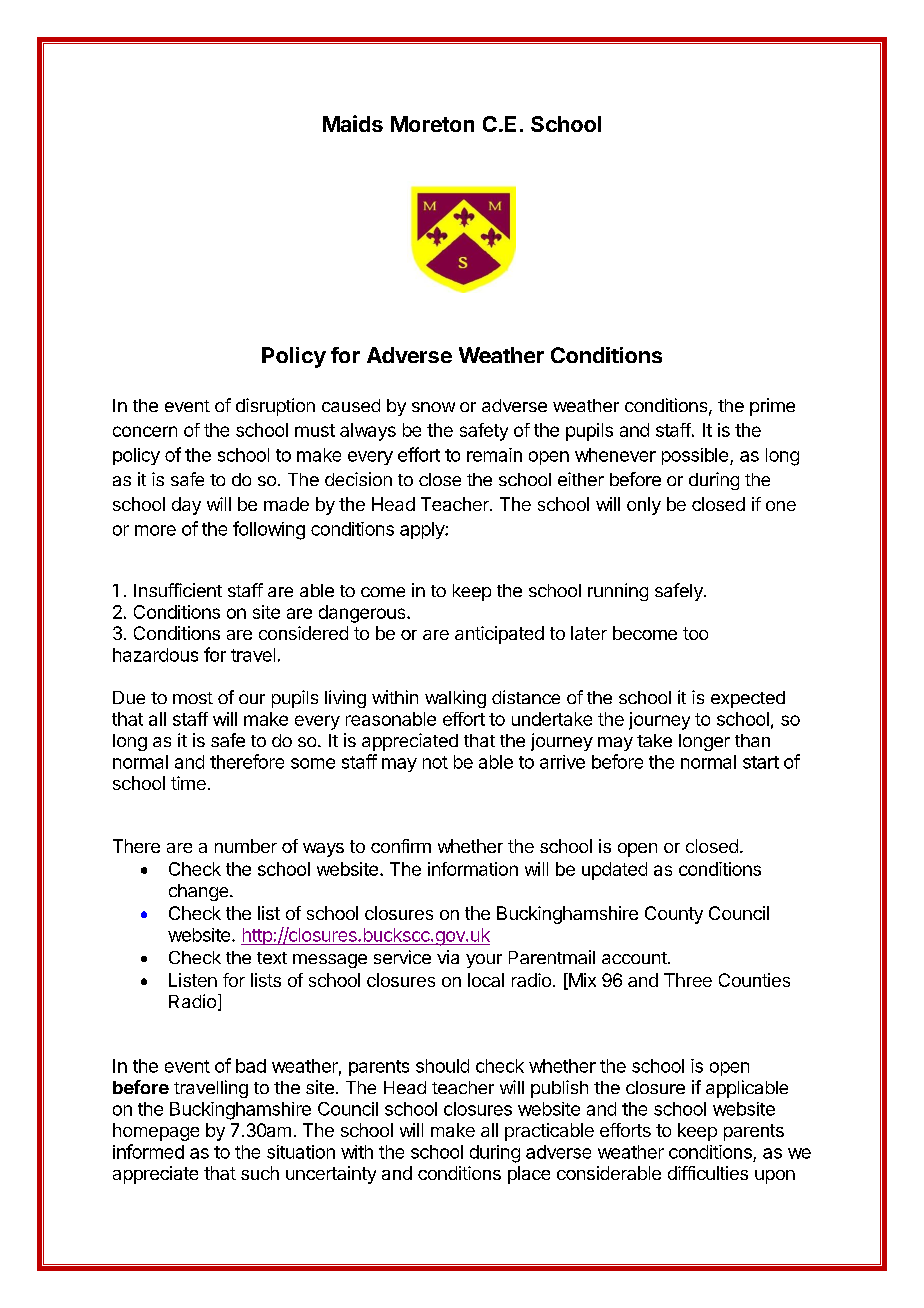 The height and width of the page is (1308, 924). I want to click on only, so click(644, 506).
